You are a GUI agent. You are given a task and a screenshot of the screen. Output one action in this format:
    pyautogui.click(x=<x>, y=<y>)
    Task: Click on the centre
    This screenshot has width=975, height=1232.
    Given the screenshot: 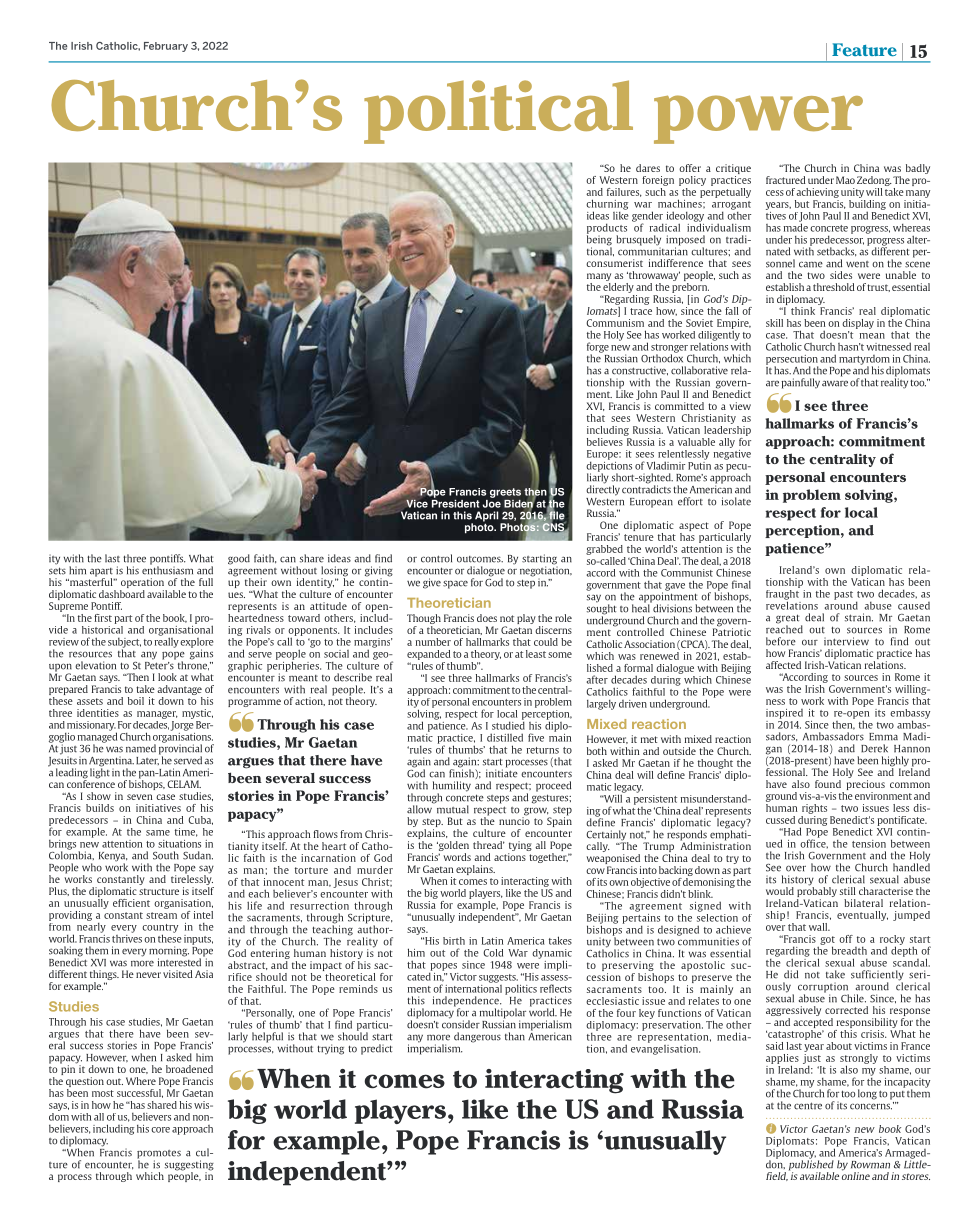 What is the action you would take?
    pyautogui.click(x=808, y=1106)
